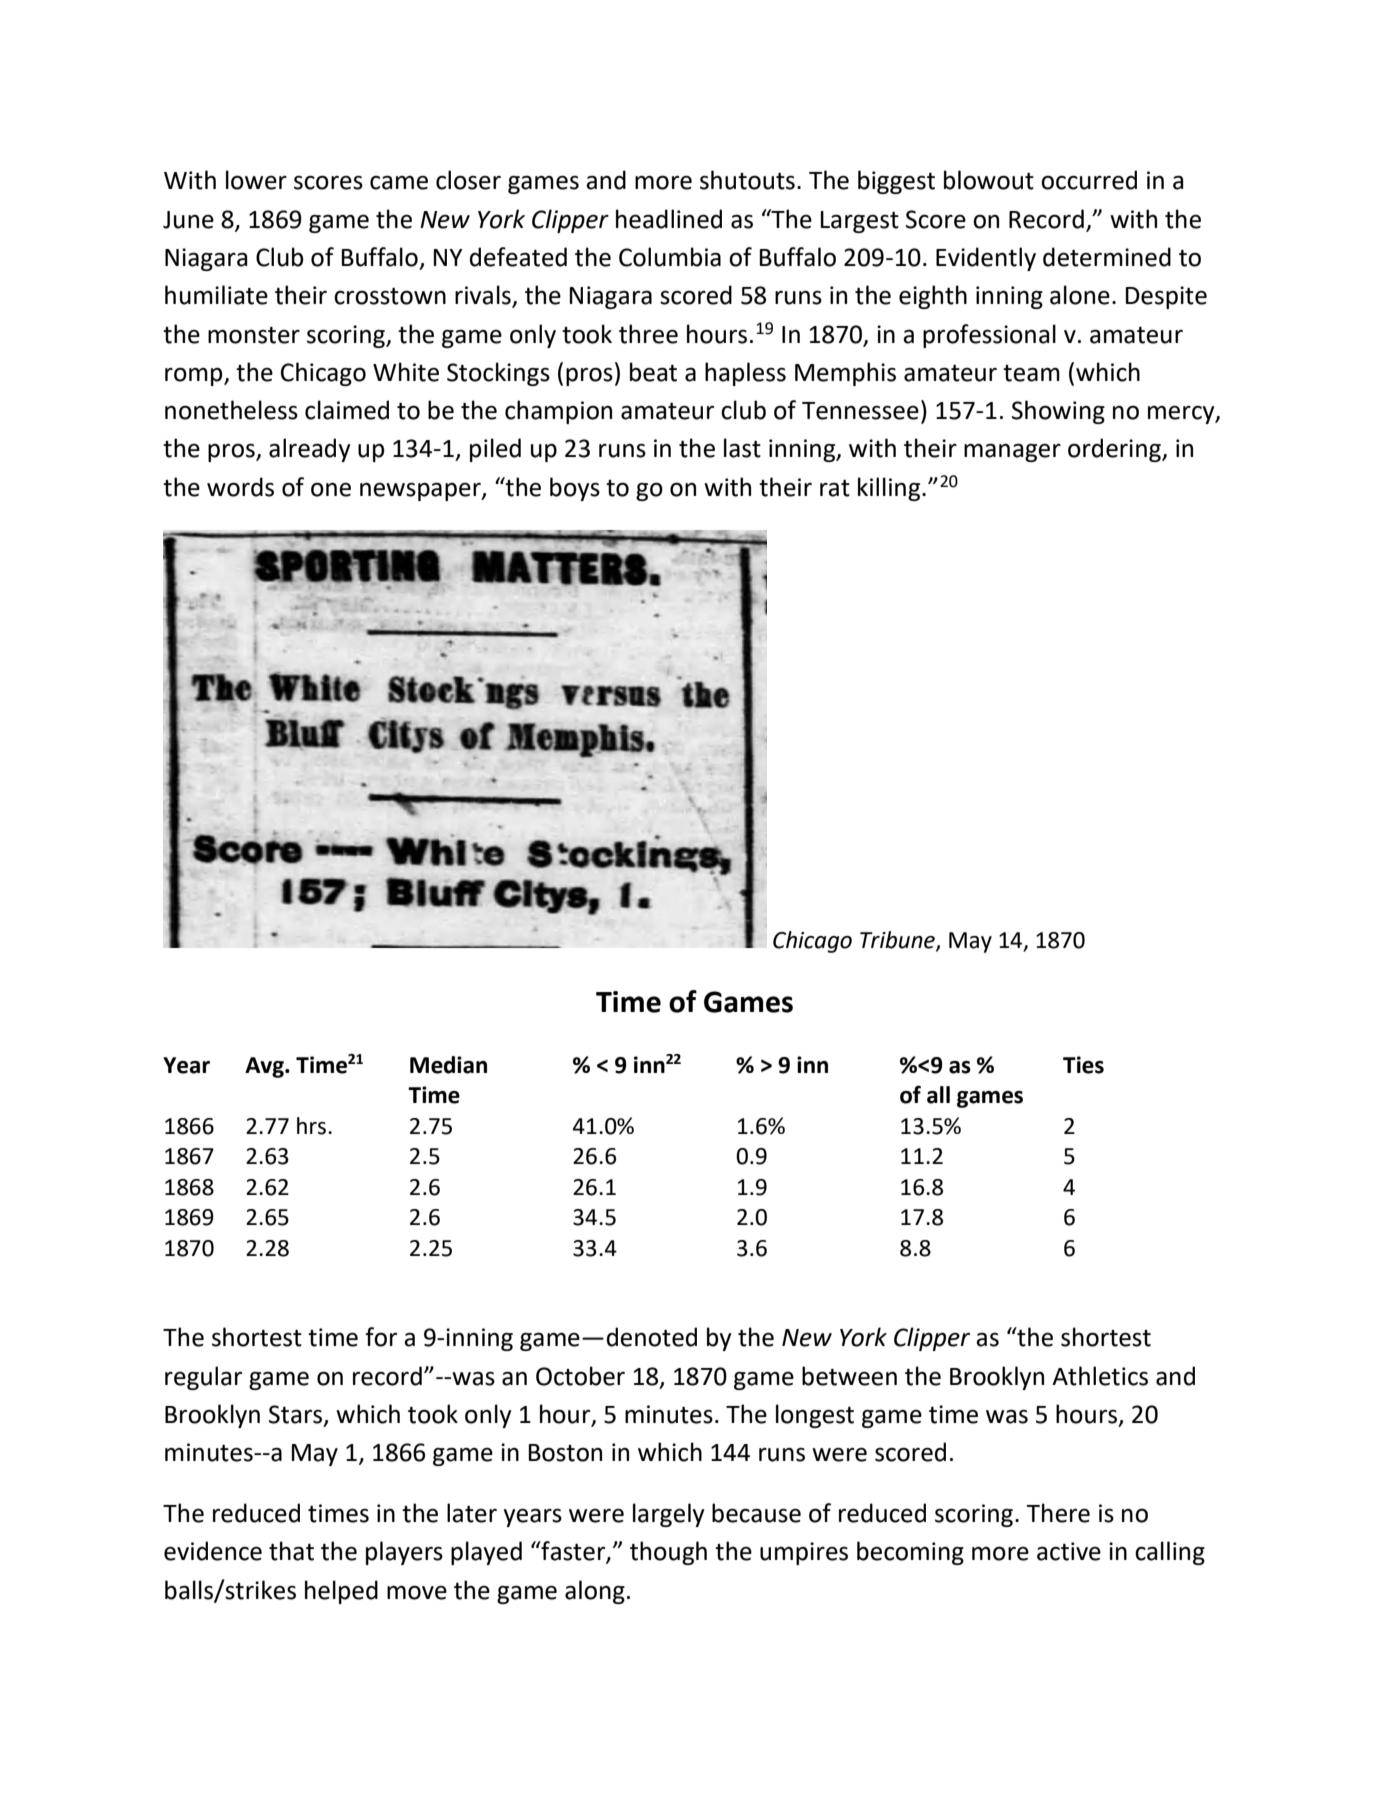 The image size is (1390, 1799). What do you see at coordinates (291, 1551) in the image?
I see `that` at bounding box center [291, 1551].
